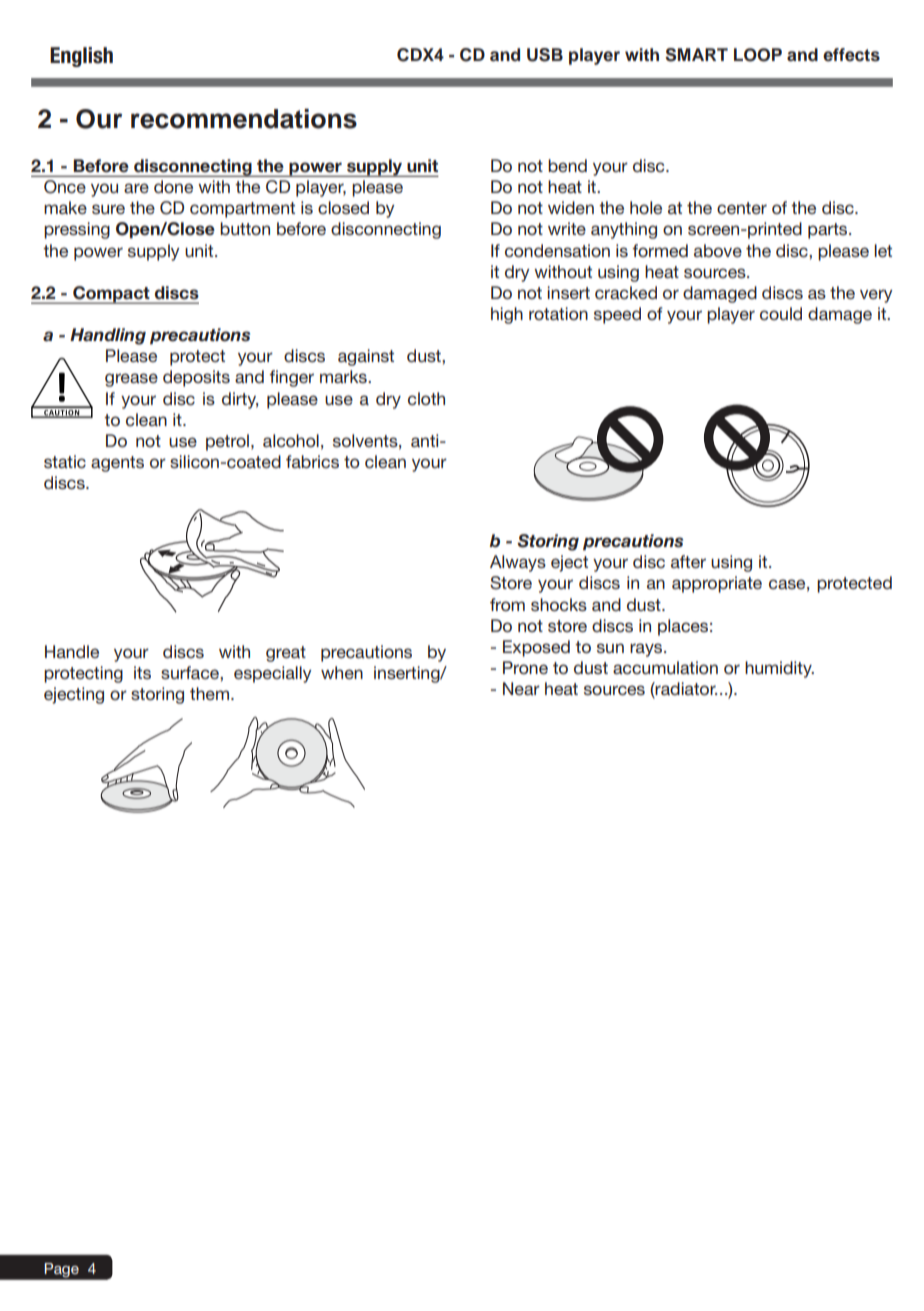 This page has width=924, height=1311. I want to click on cloth, so click(426, 398).
